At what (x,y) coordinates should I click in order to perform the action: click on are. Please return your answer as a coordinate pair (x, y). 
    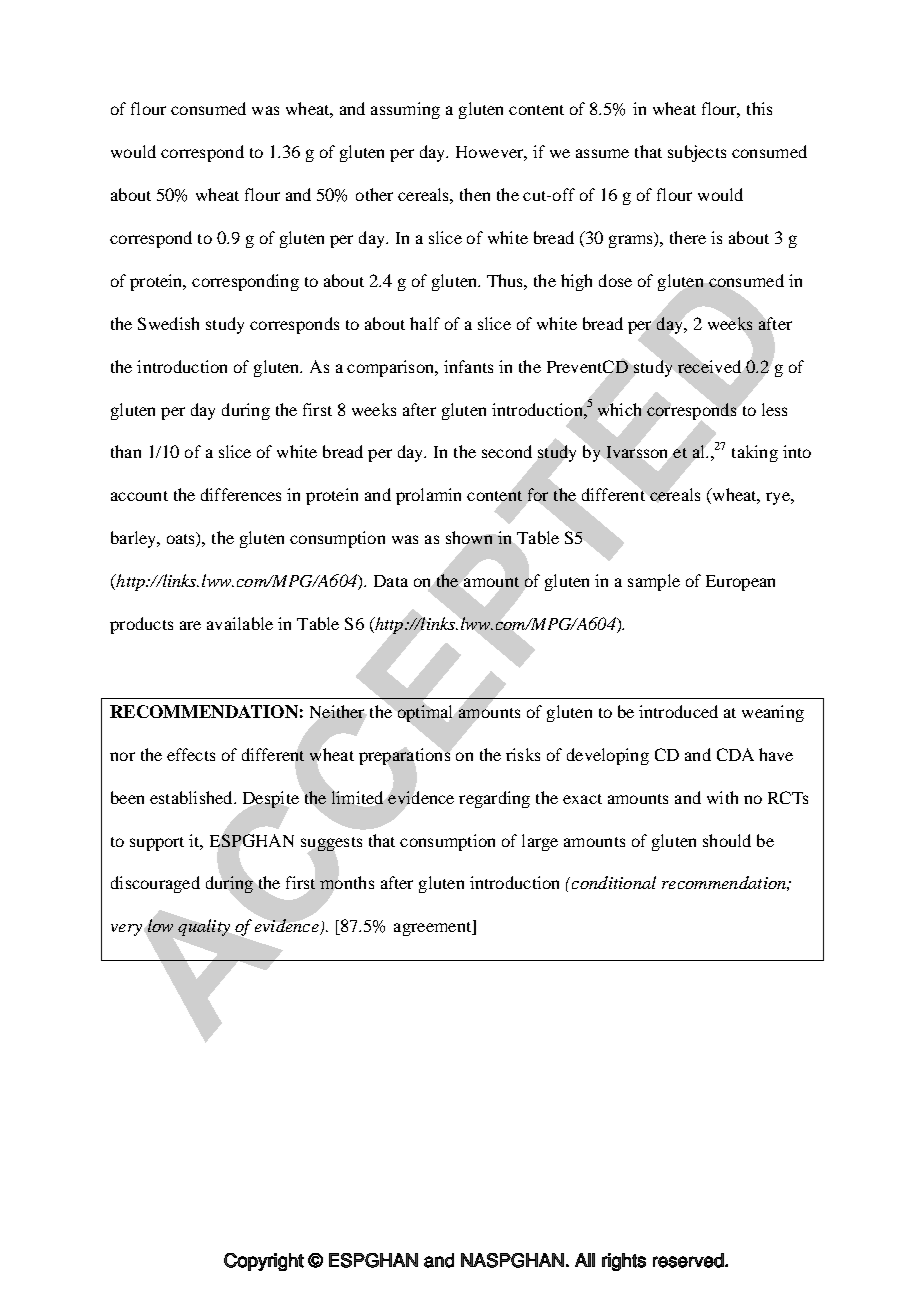
    Looking at the image, I should click on (190, 625).
